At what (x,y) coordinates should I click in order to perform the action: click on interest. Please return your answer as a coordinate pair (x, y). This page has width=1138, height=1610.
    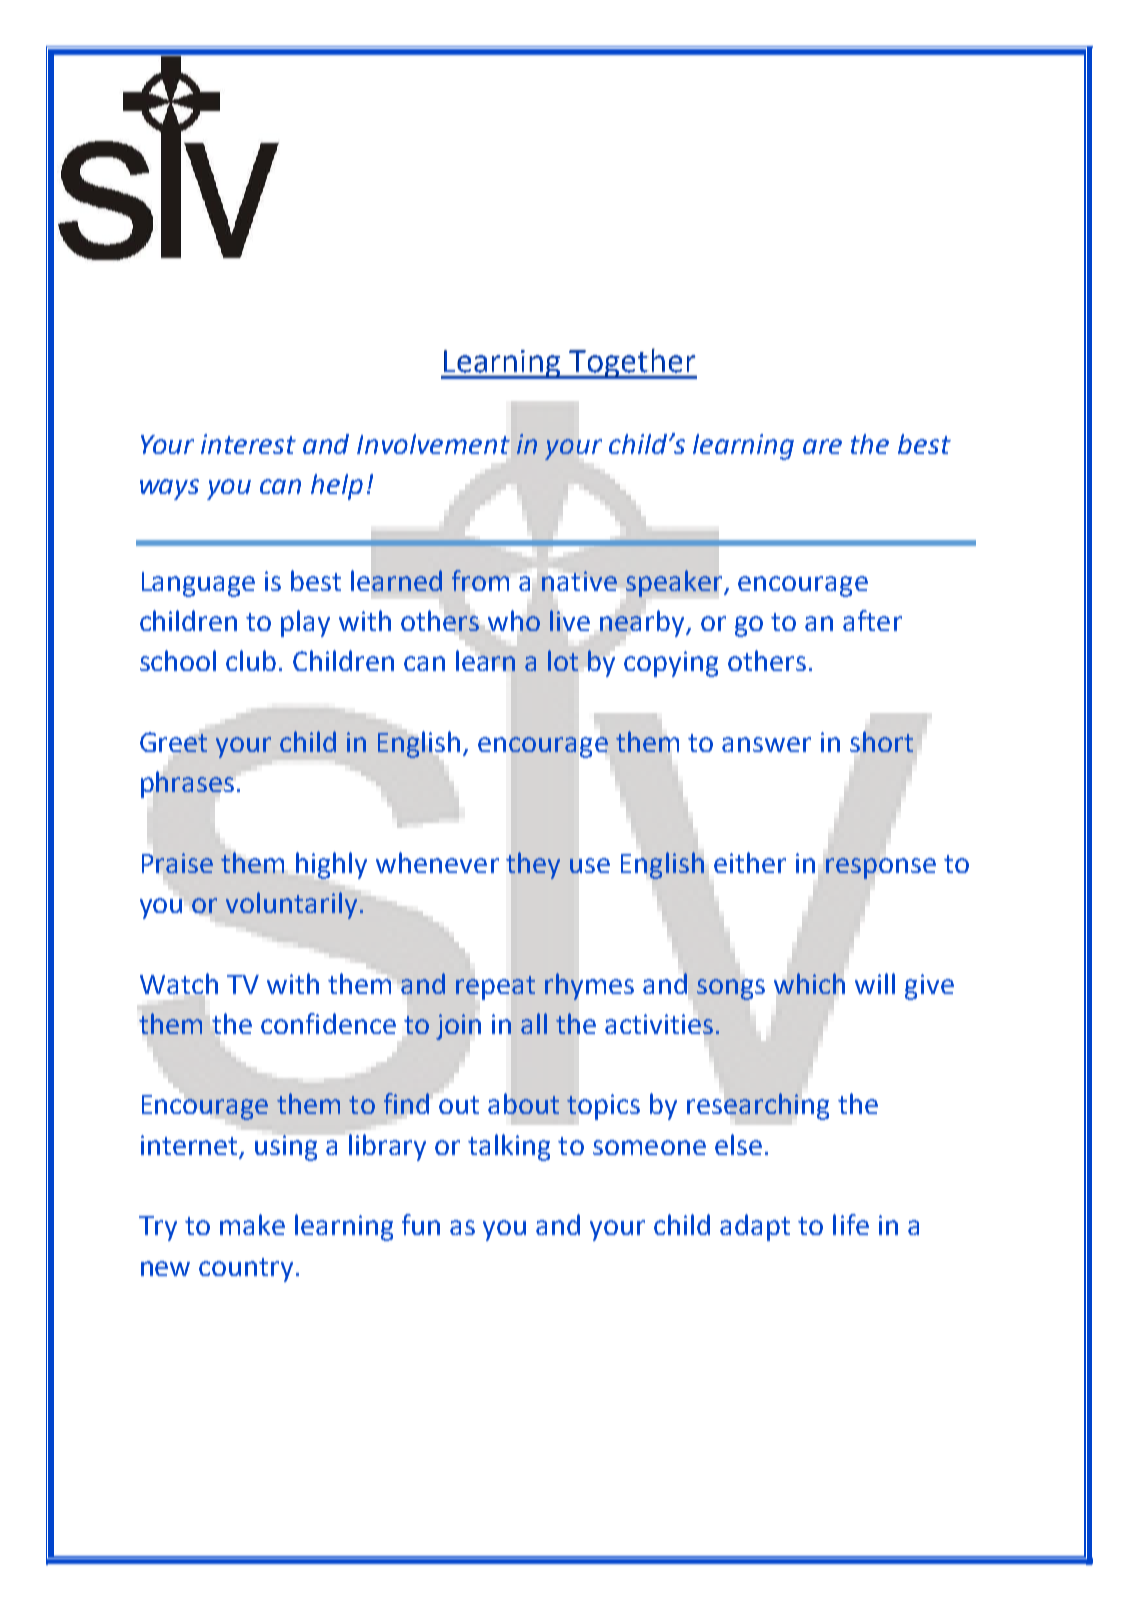
    Looking at the image, I should click on (248, 444).
